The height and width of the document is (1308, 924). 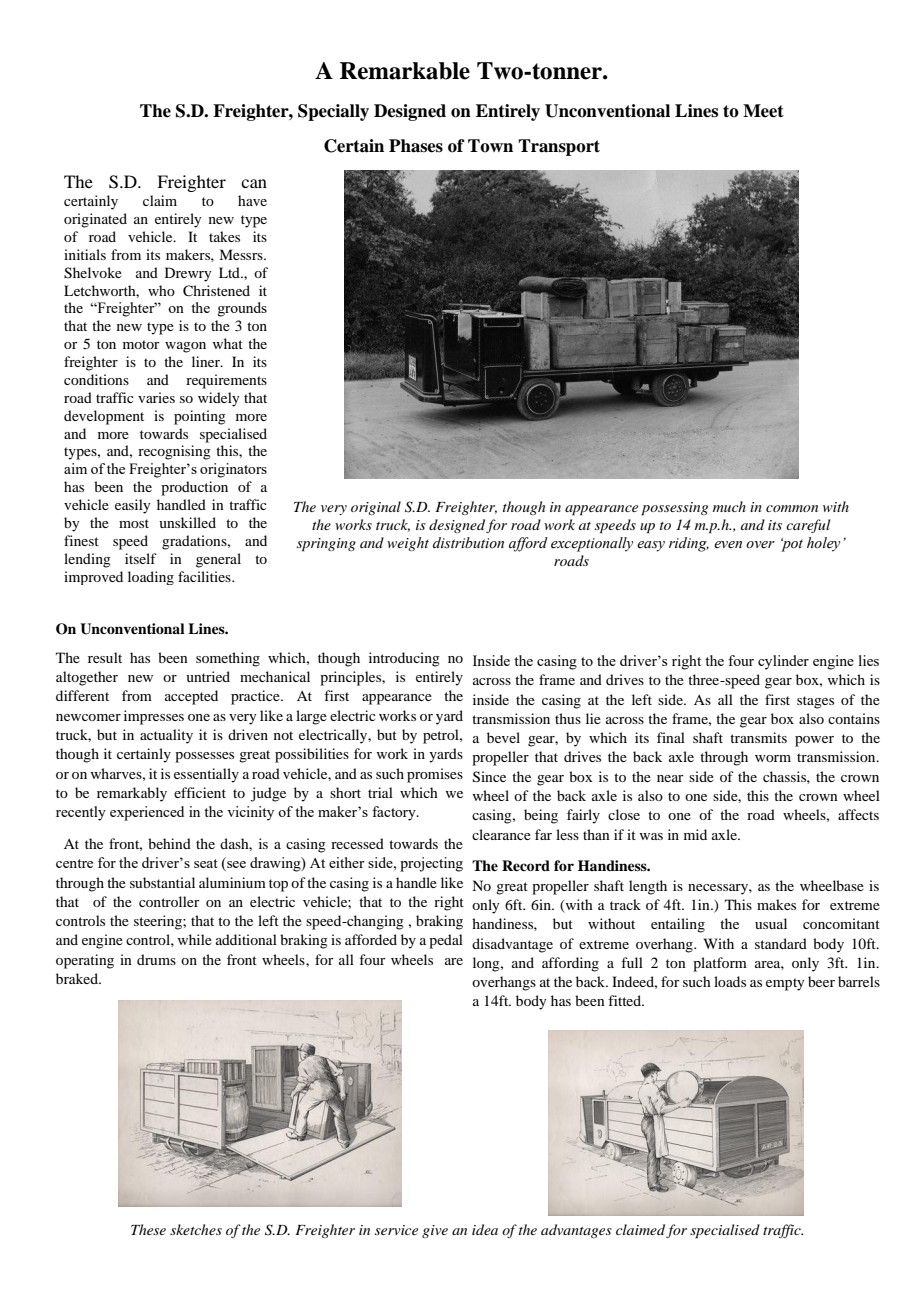 I want to click on Meet, so click(x=763, y=111).
